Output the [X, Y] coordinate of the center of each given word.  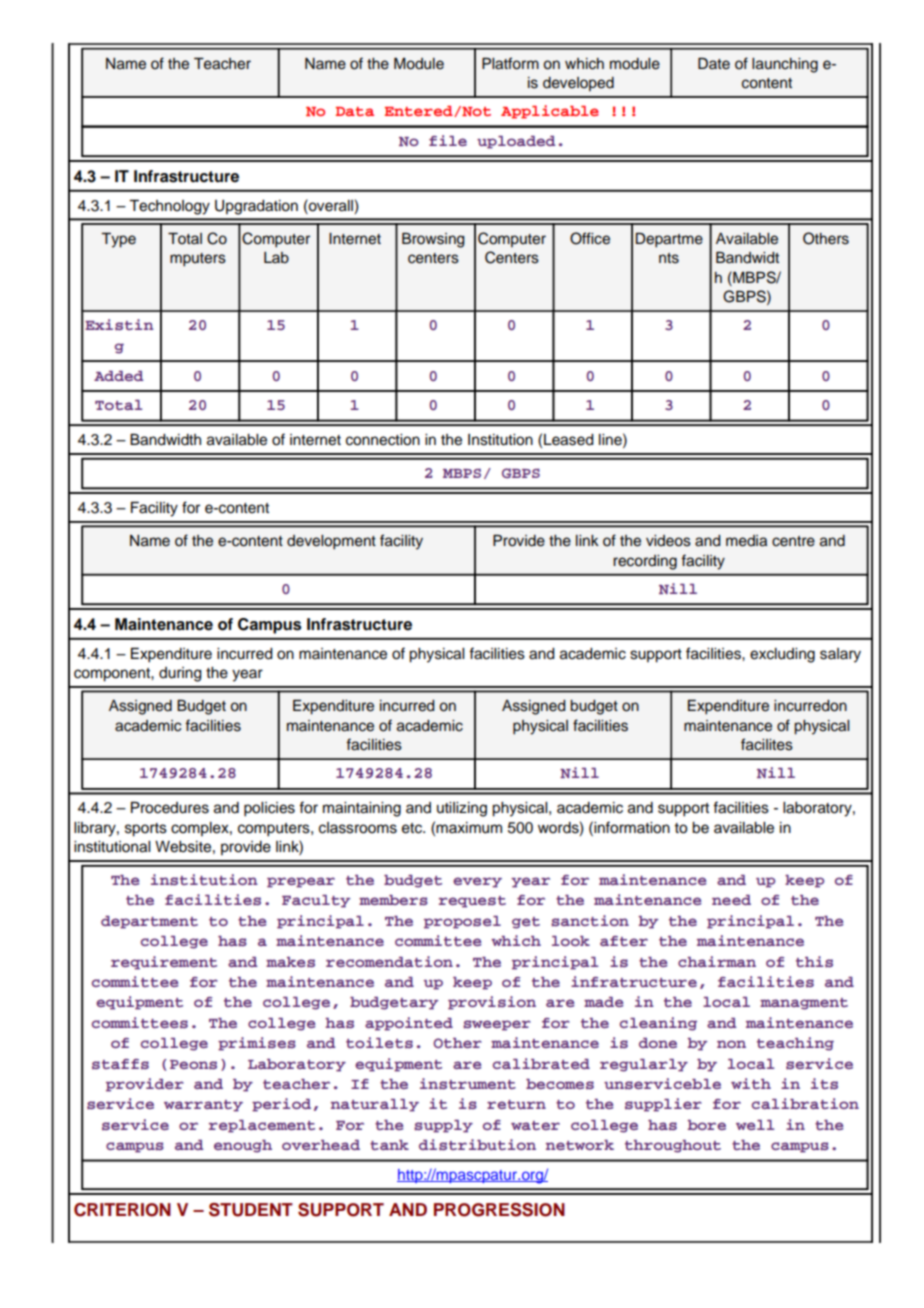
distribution [477, 1145]
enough [243, 1146]
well [755, 1125]
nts [669, 258]
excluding [782, 655]
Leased [569, 440]
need [731, 900]
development [331, 542]
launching [785, 65]
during [180, 674]
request [472, 902]
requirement [164, 963]
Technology [169, 207]
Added [119, 376]
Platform [510, 63]
